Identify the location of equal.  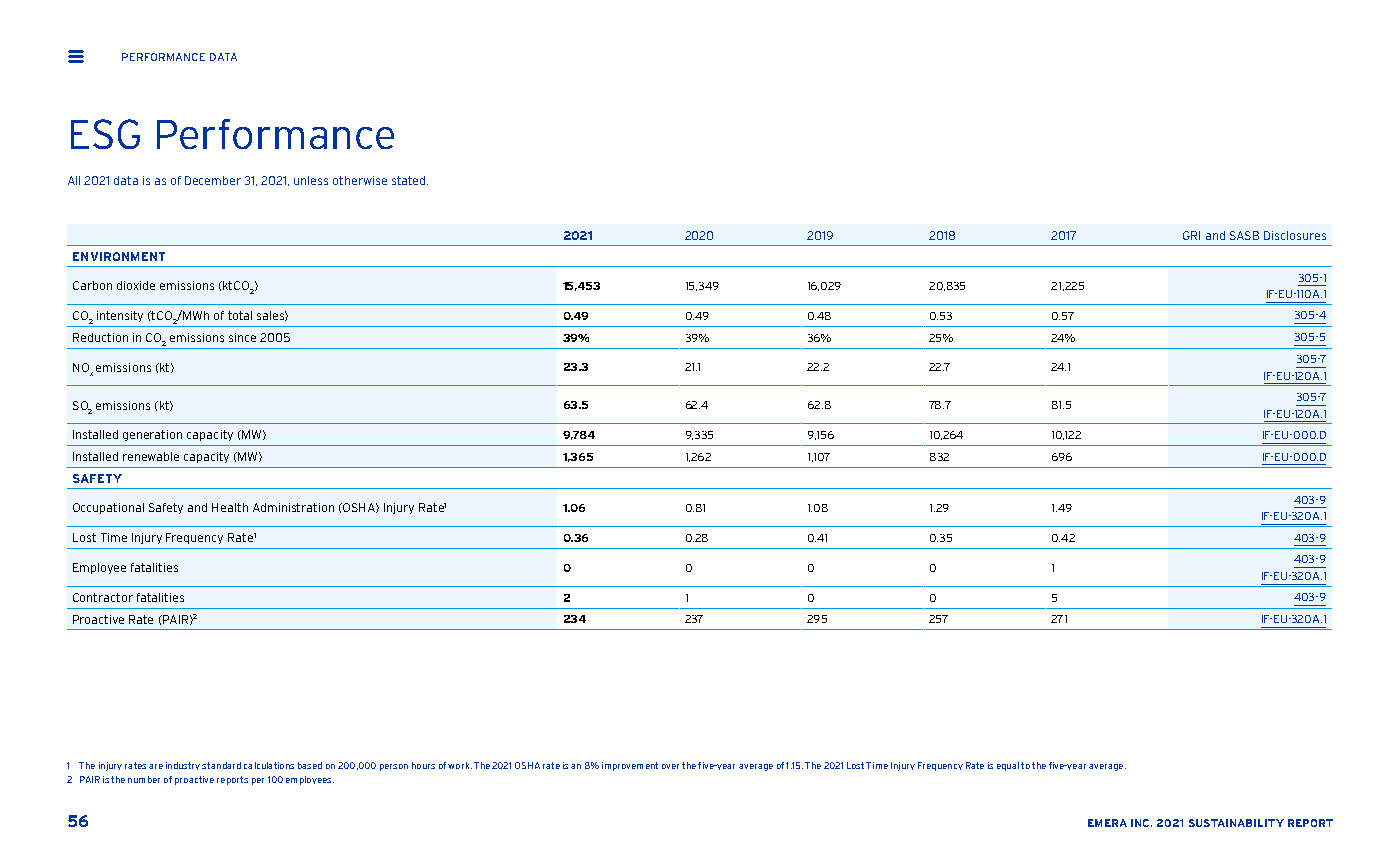
(1008, 766).
